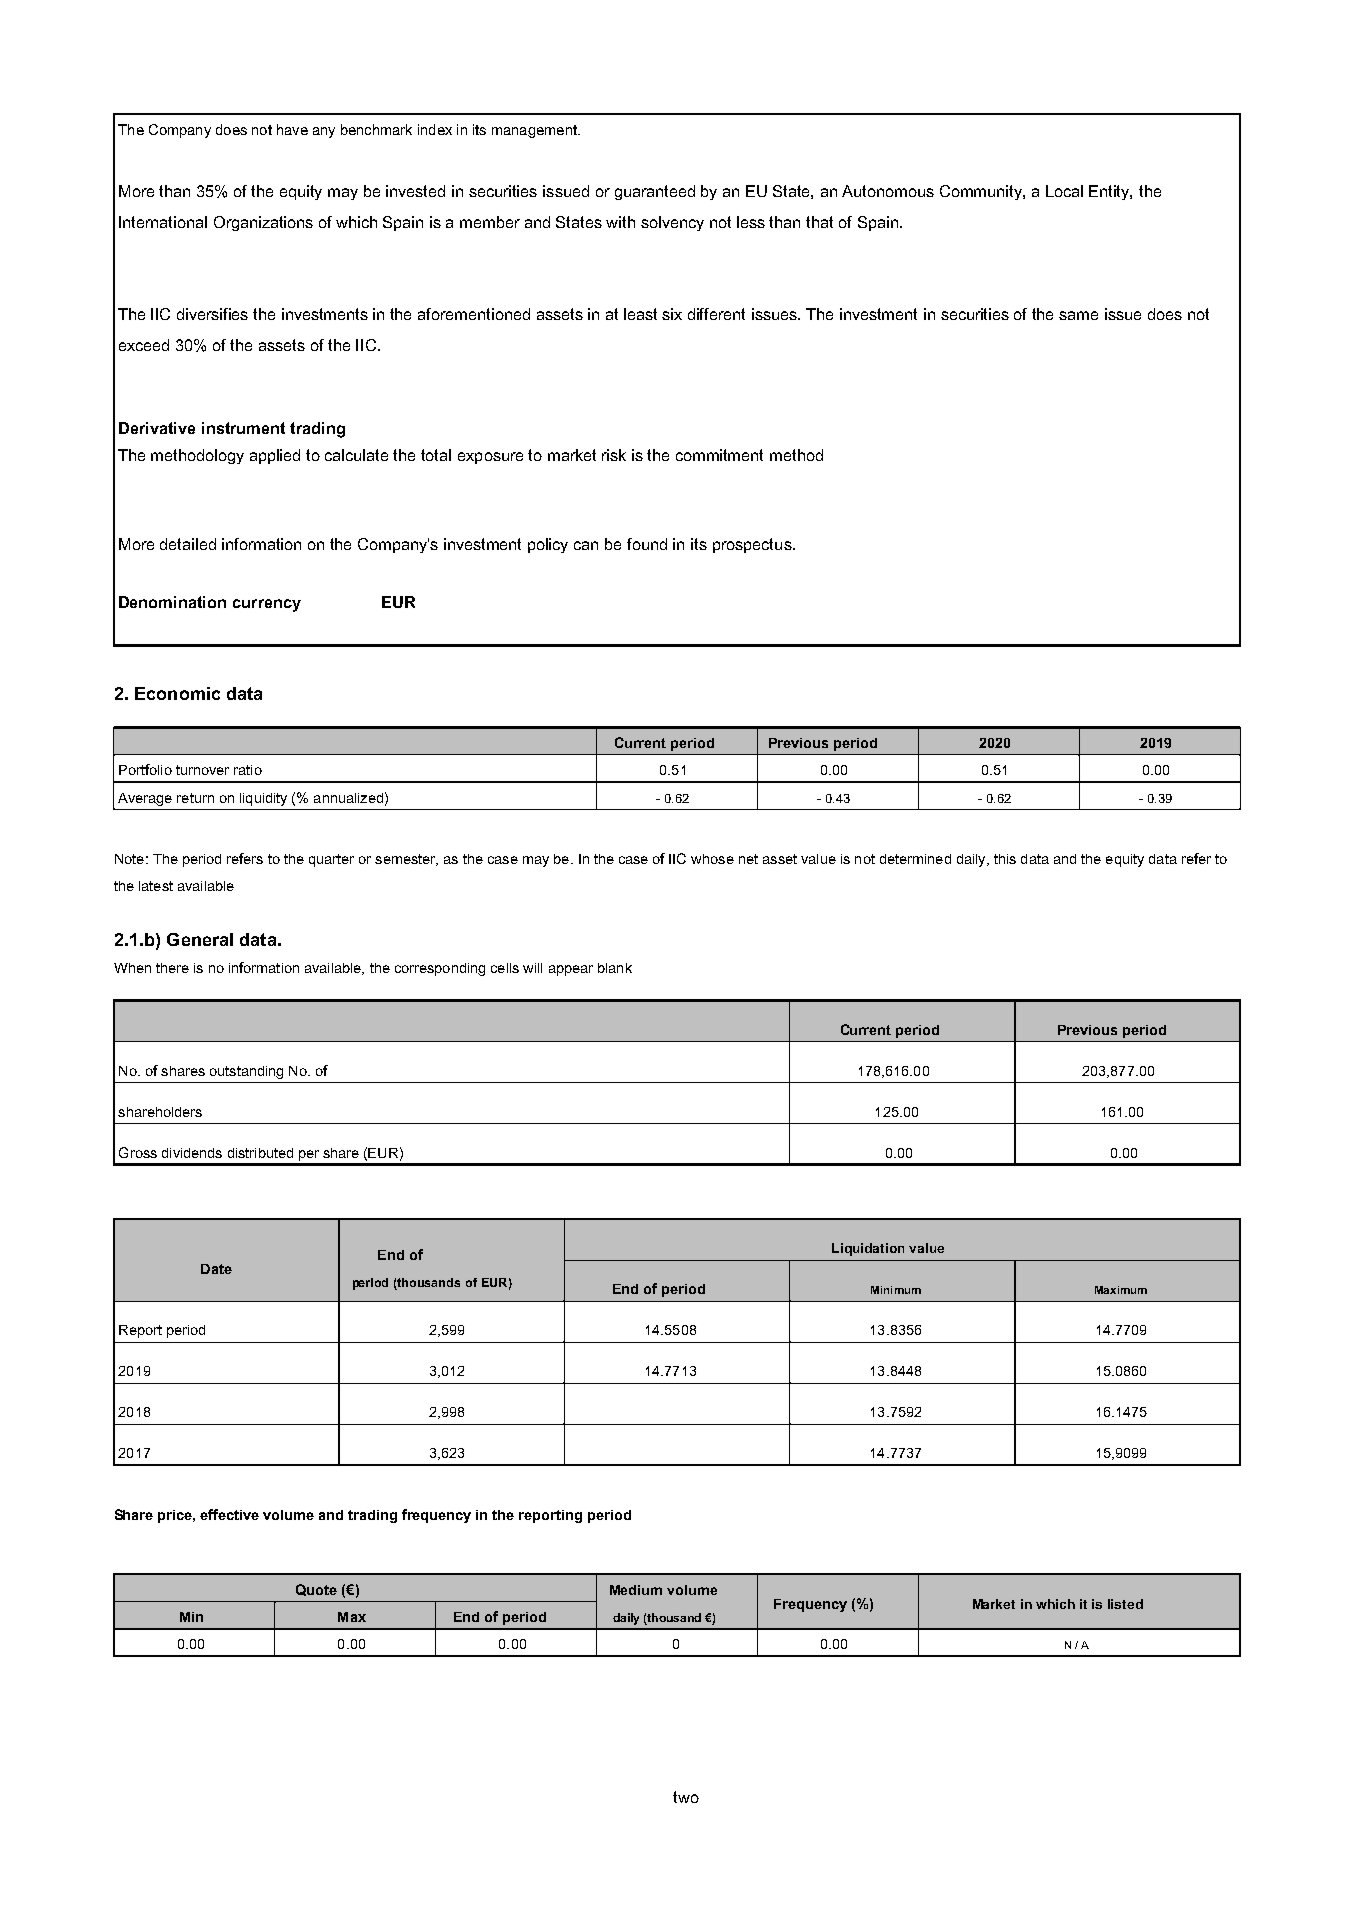 Image resolution: width=1354 pixels, height=1917 pixels. I want to click on Local, so click(1064, 191).
